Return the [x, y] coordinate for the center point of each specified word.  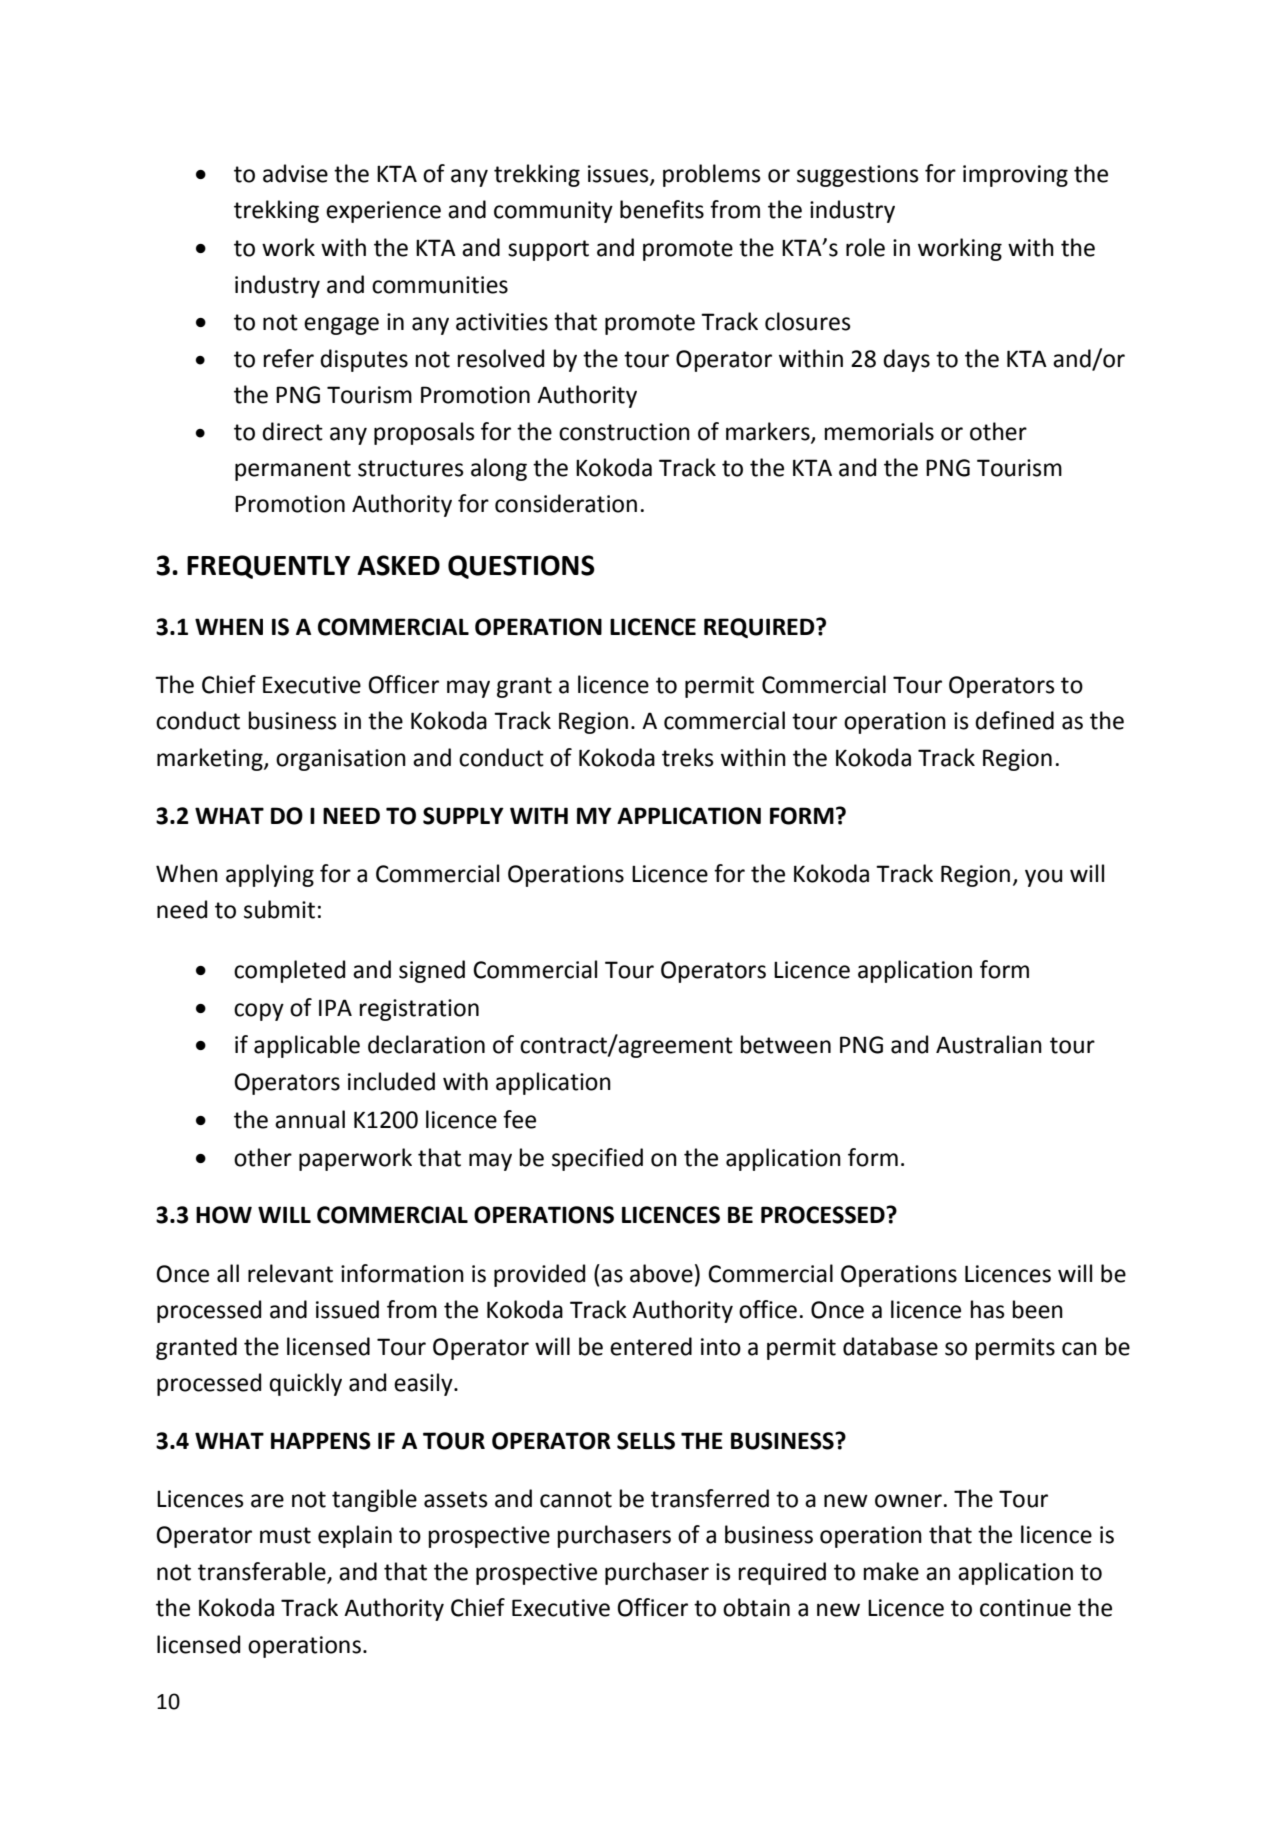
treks [688, 757]
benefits [662, 209]
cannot [576, 1499]
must [285, 1535]
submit [279, 909]
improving [1015, 176]
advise [295, 173]
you [1043, 878]
